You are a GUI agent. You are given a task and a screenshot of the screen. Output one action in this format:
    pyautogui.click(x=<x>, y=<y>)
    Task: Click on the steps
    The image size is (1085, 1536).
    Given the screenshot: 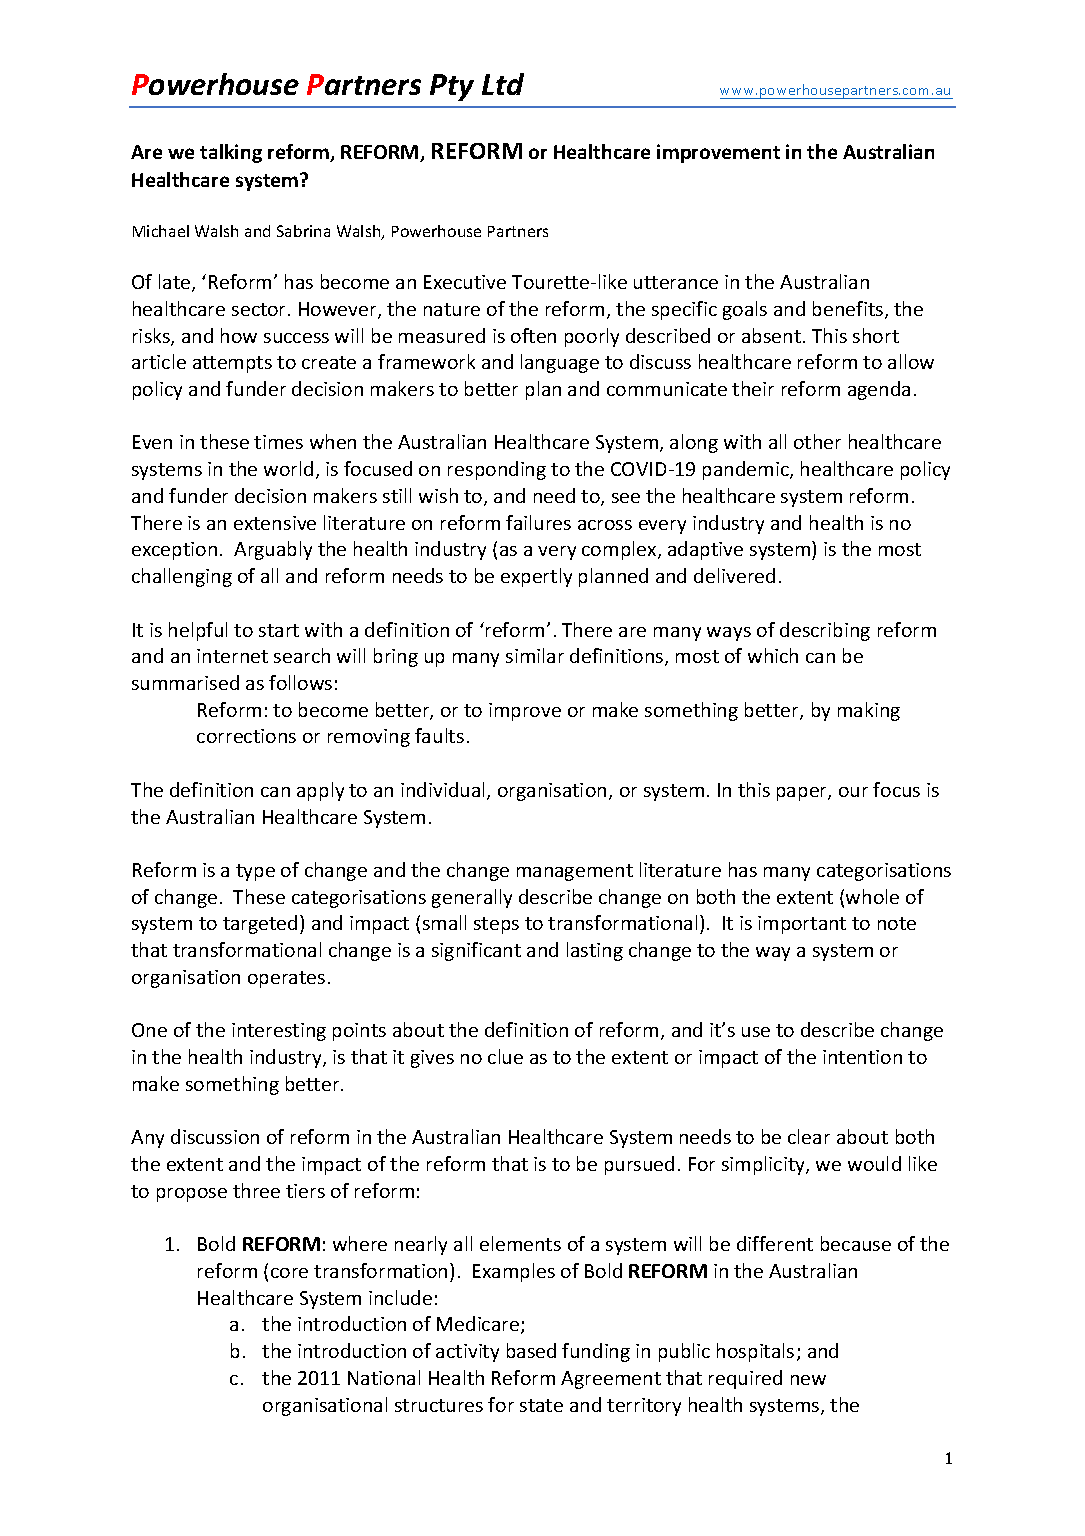 What is the action you would take?
    pyautogui.click(x=496, y=925)
